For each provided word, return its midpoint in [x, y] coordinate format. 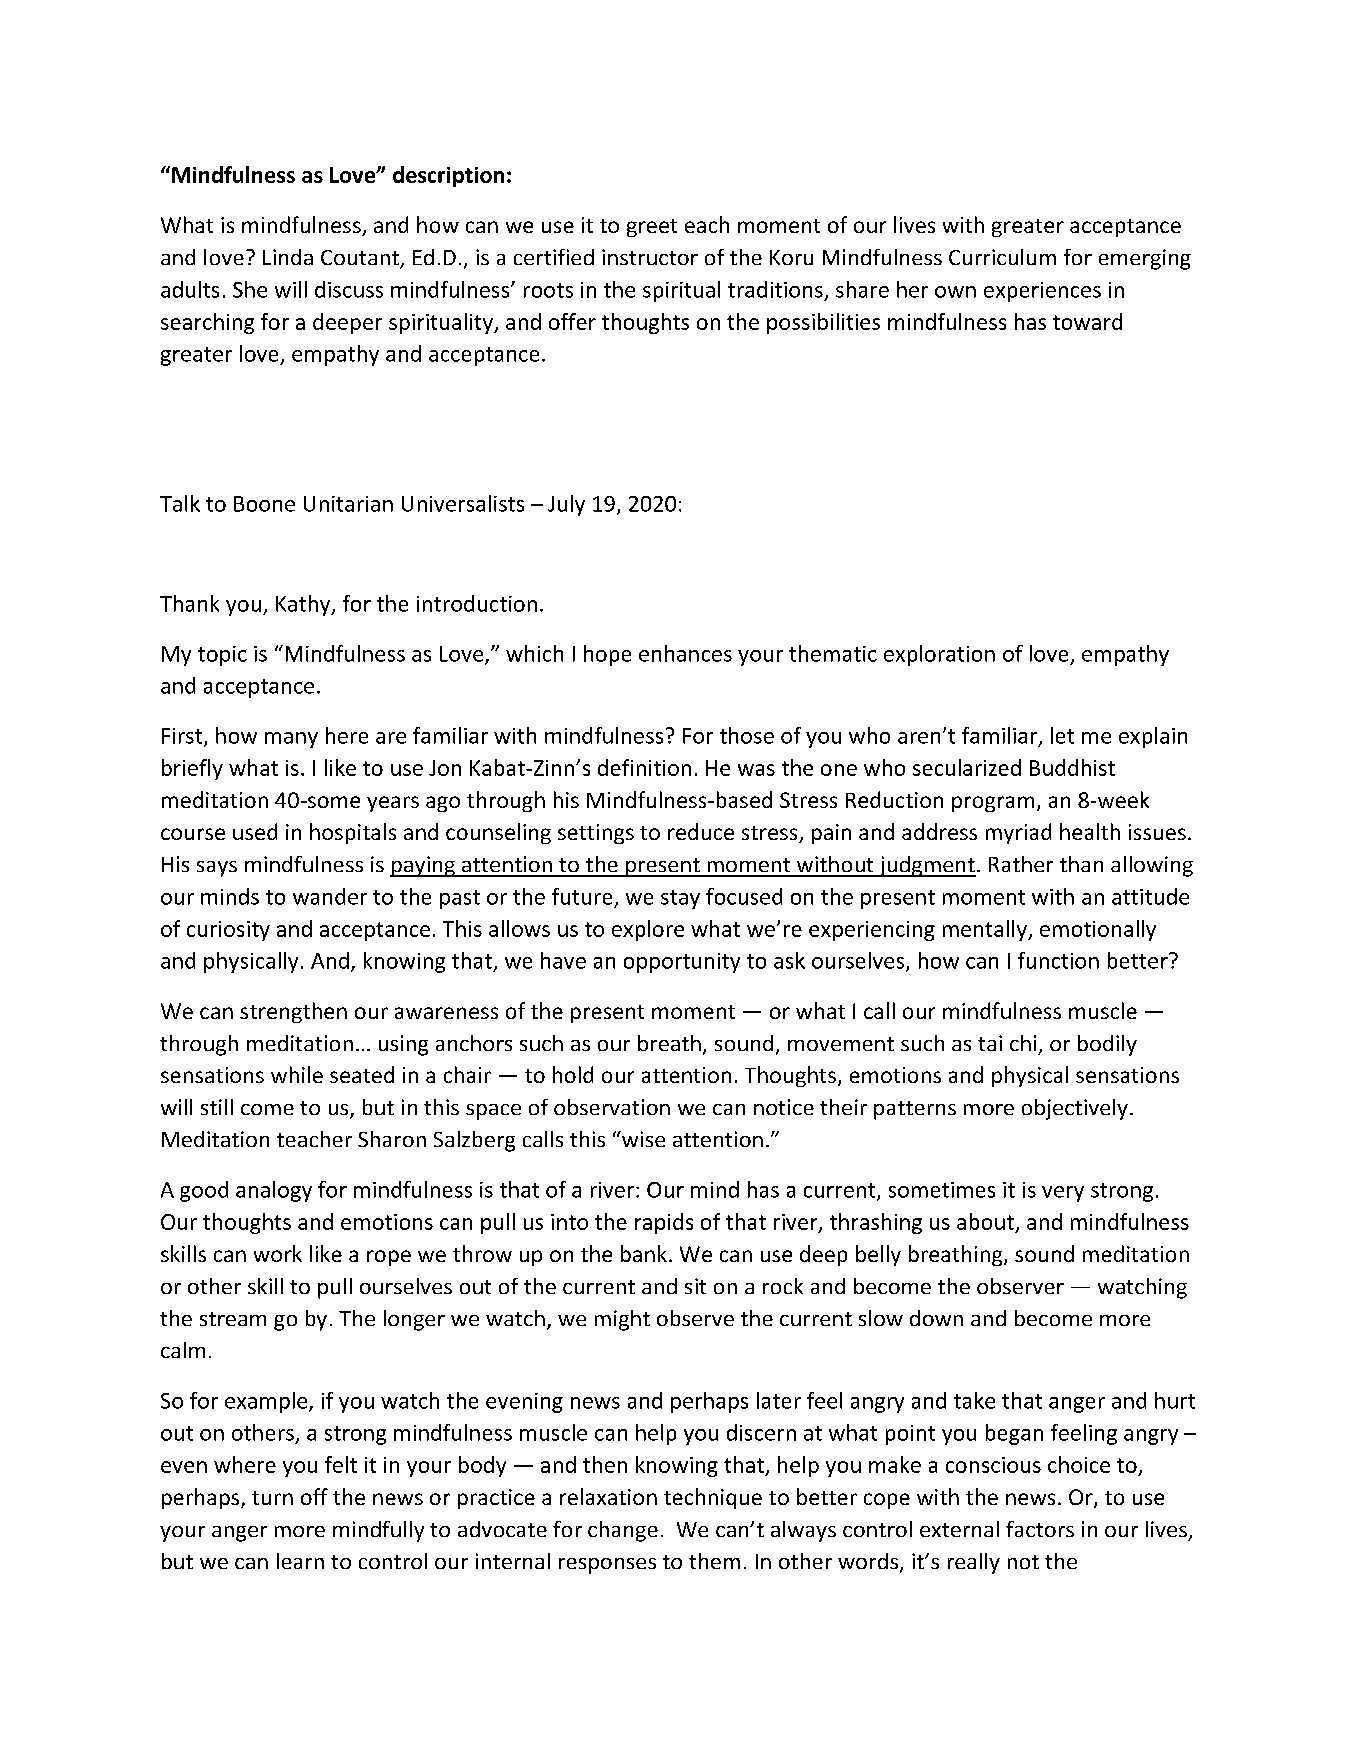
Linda [288, 257]
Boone [264, 504]
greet [652, 228]
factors [1040, 1529]
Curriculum [1002, 257]
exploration [939, 655]
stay [680, 899]
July [566, 505]
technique [713, 1498]
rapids [664, 1223]
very [1063, 1194]
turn [272, 1498]
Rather [1021, 864]
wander [330, 896]
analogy [274, 1191]
